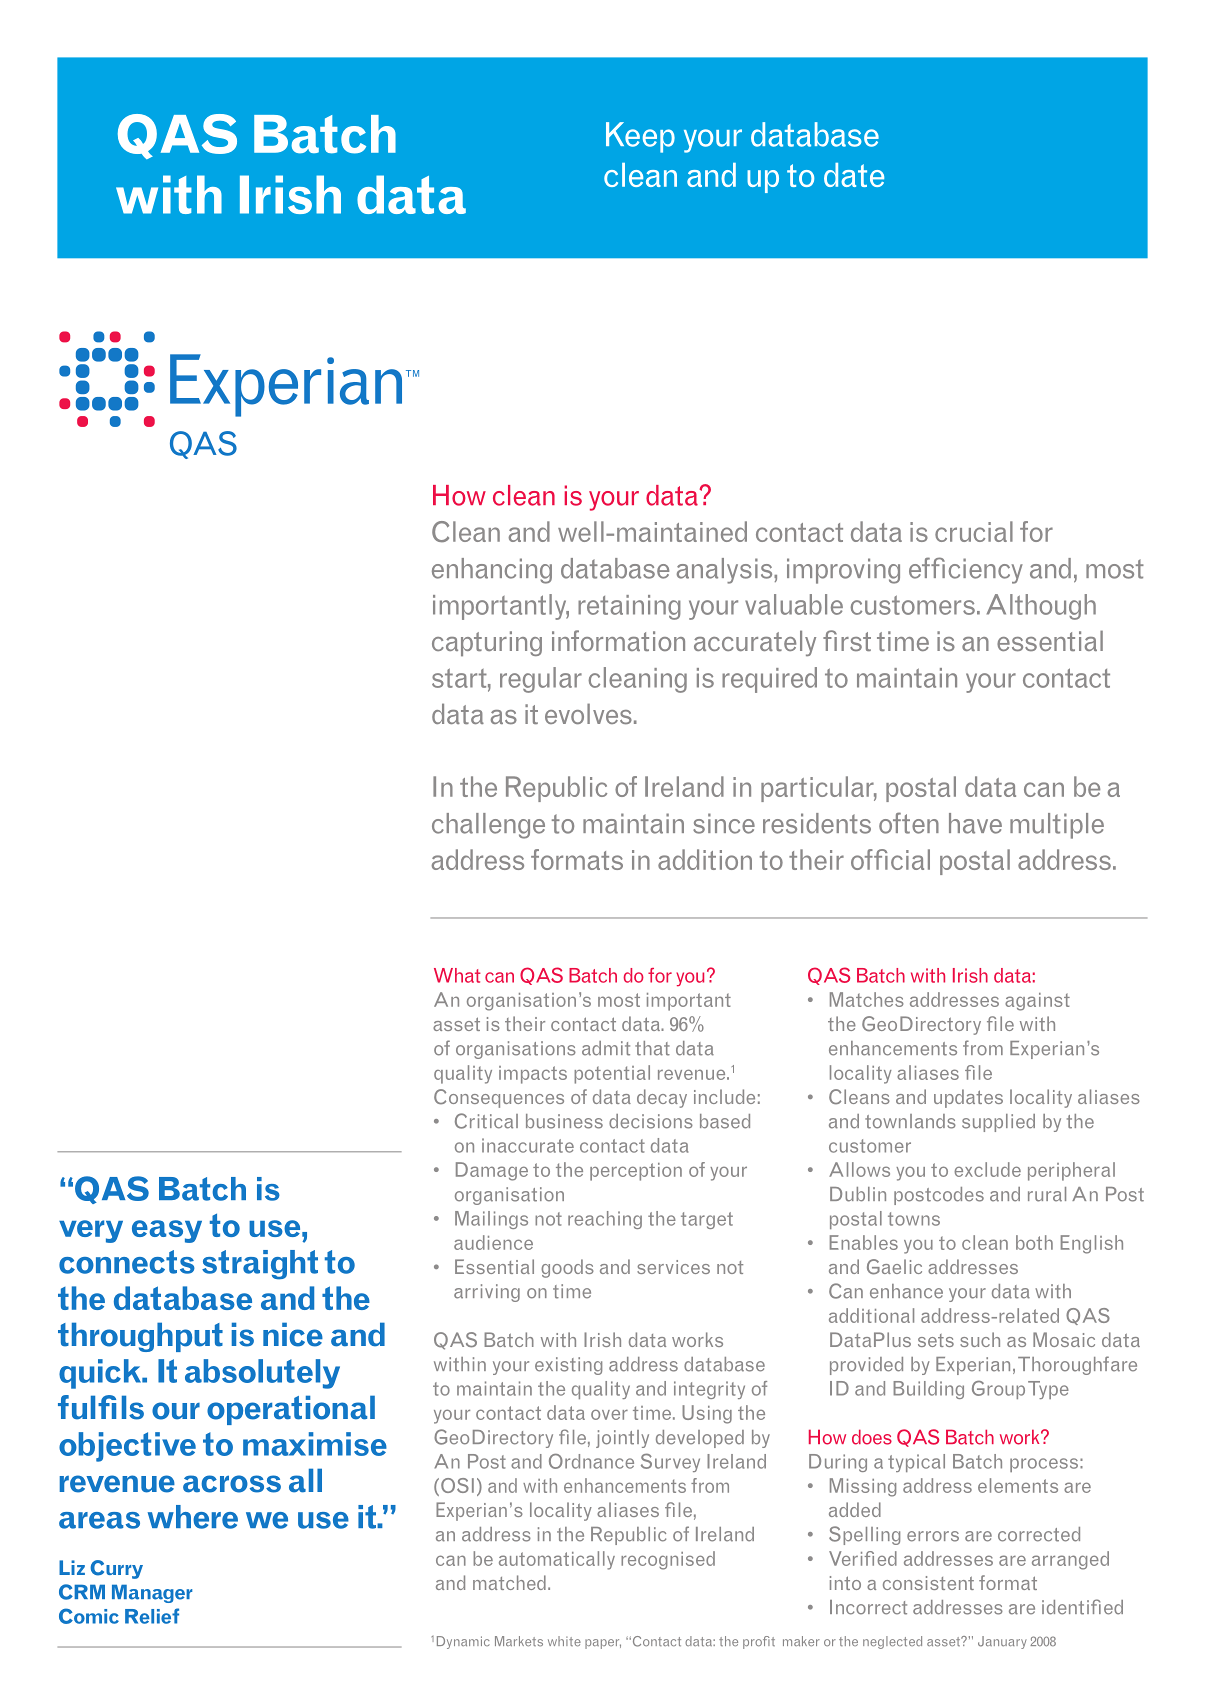 This screenshot has height=1705, width=1205. I want to click on both, so click(1034, 1242).
